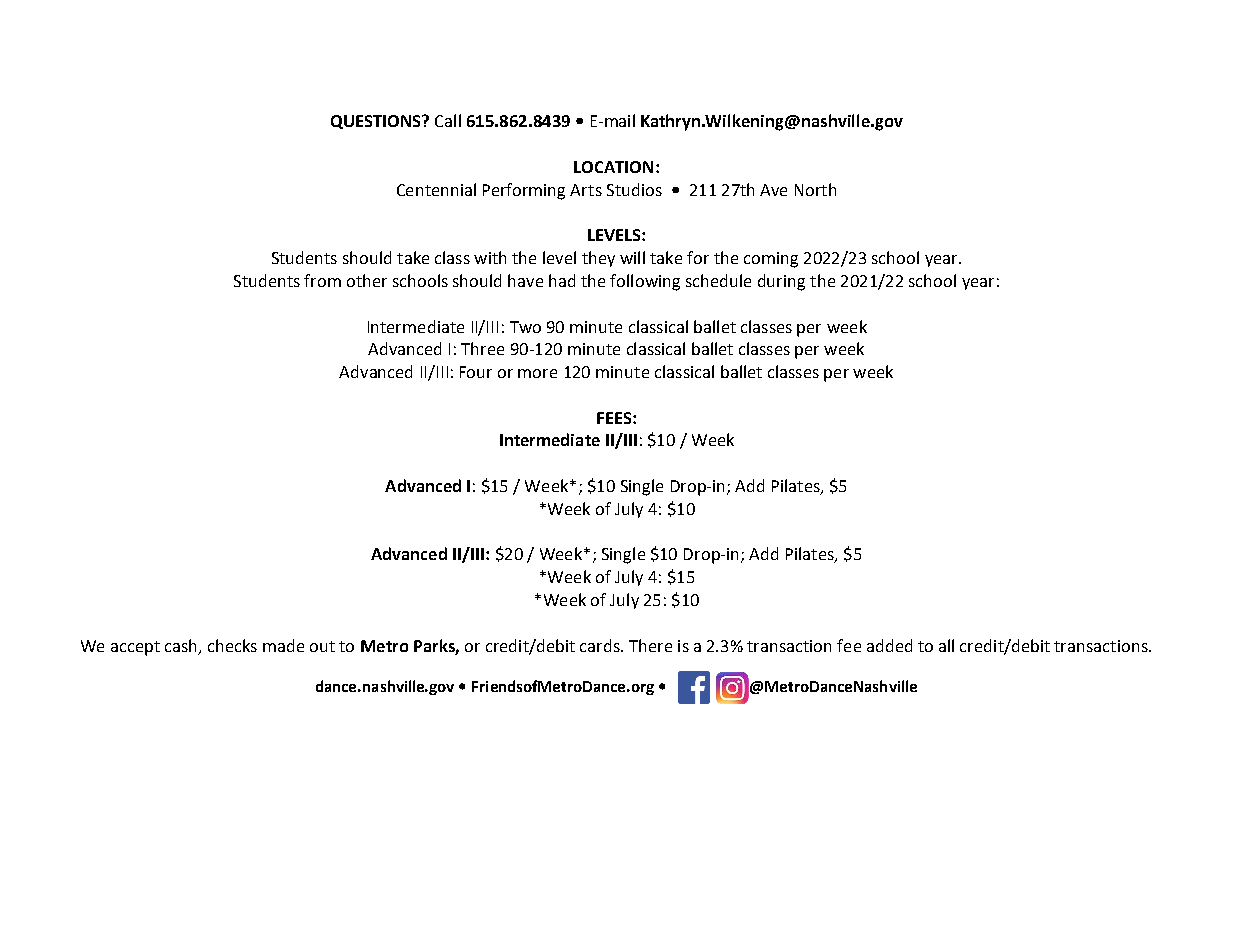 Image resolution: width=1233 pixels, height=952 pixels. Describe the element at coordinates (537, 373) in the image. I see `more` at that location.
